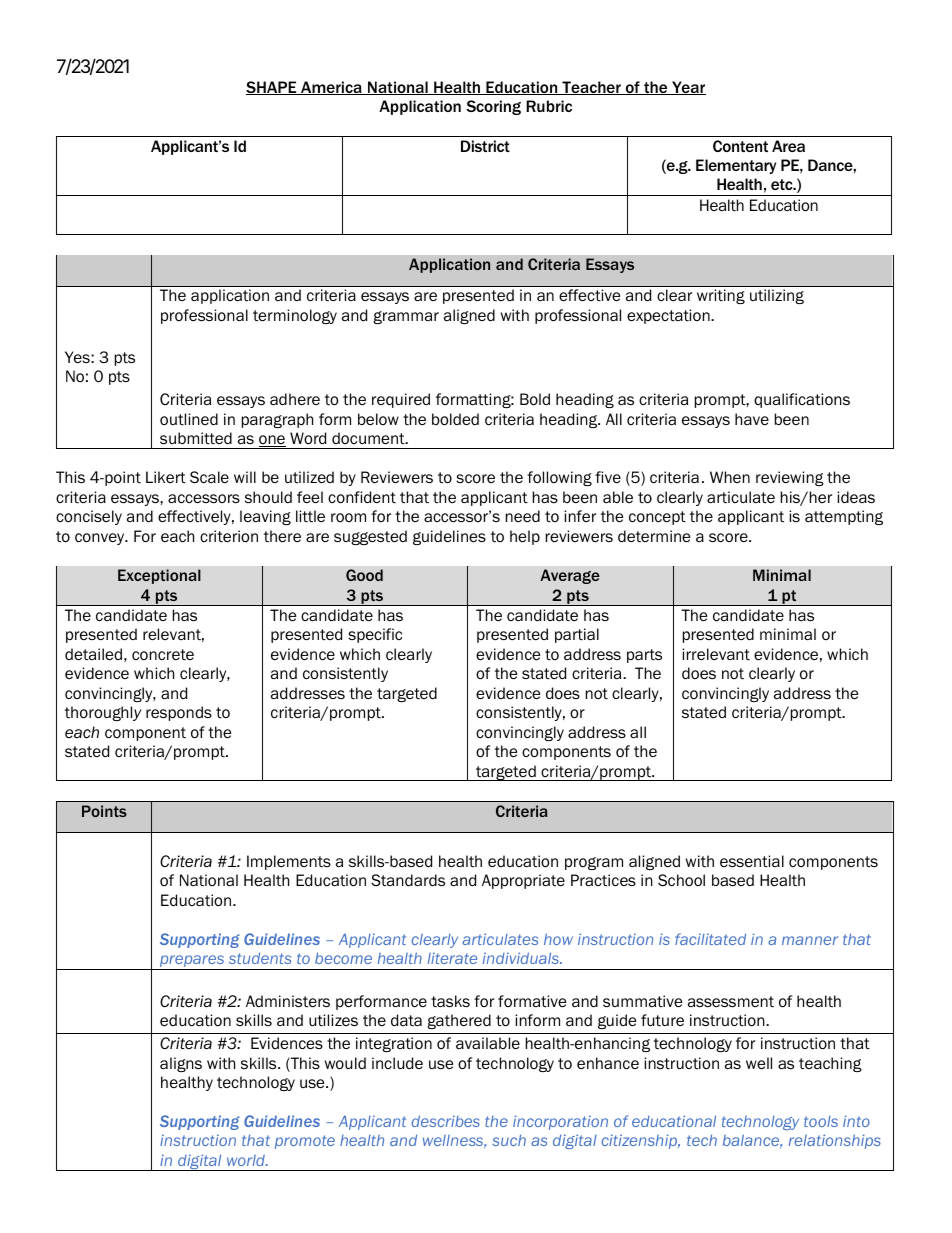 This screenshot has width=952, height=1233. I want to click on essential, so click(752, 861).
